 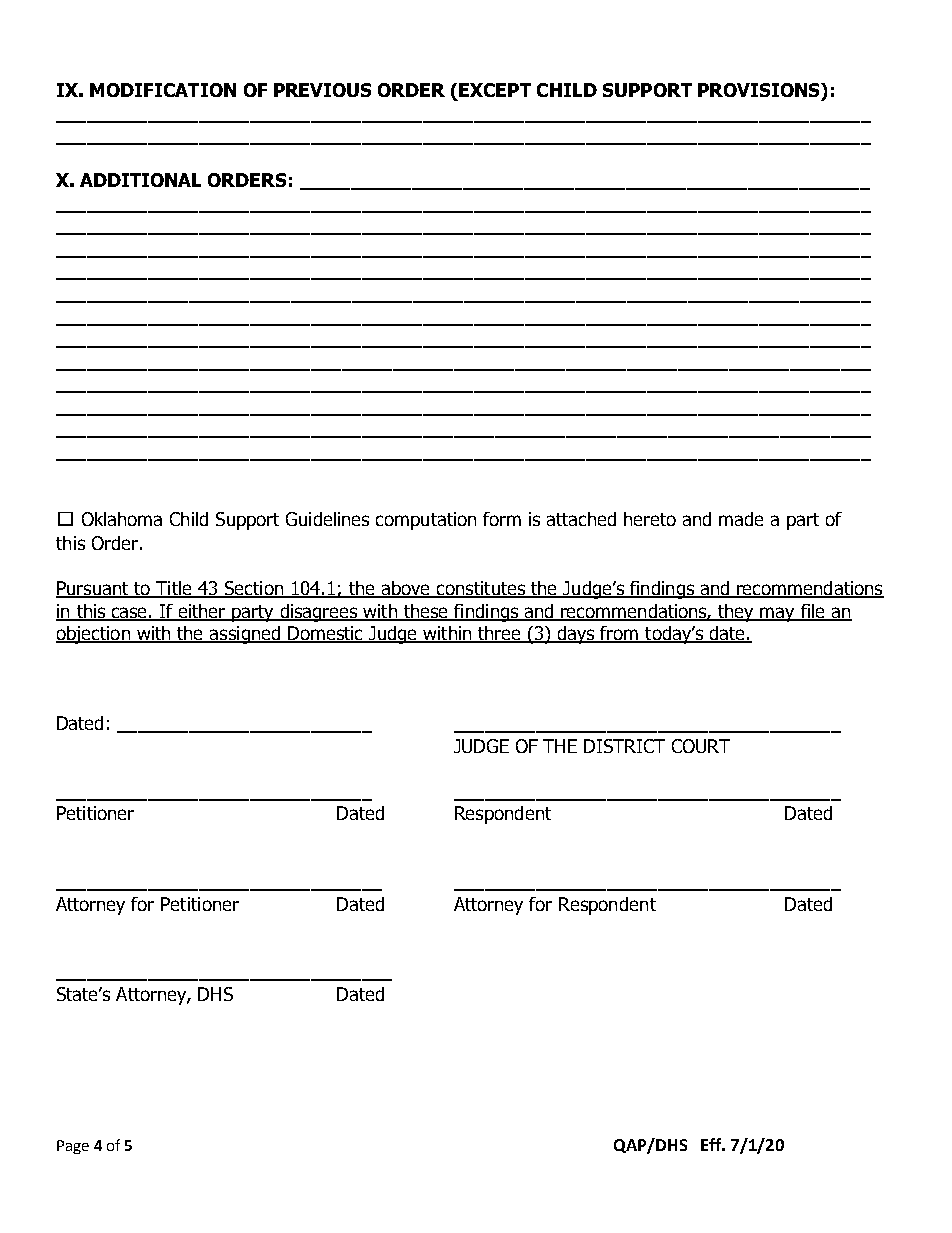 What do you see at coordinates (122, 519) in the image?
I see `Oklahoma` at bounding box center [122, 519].
